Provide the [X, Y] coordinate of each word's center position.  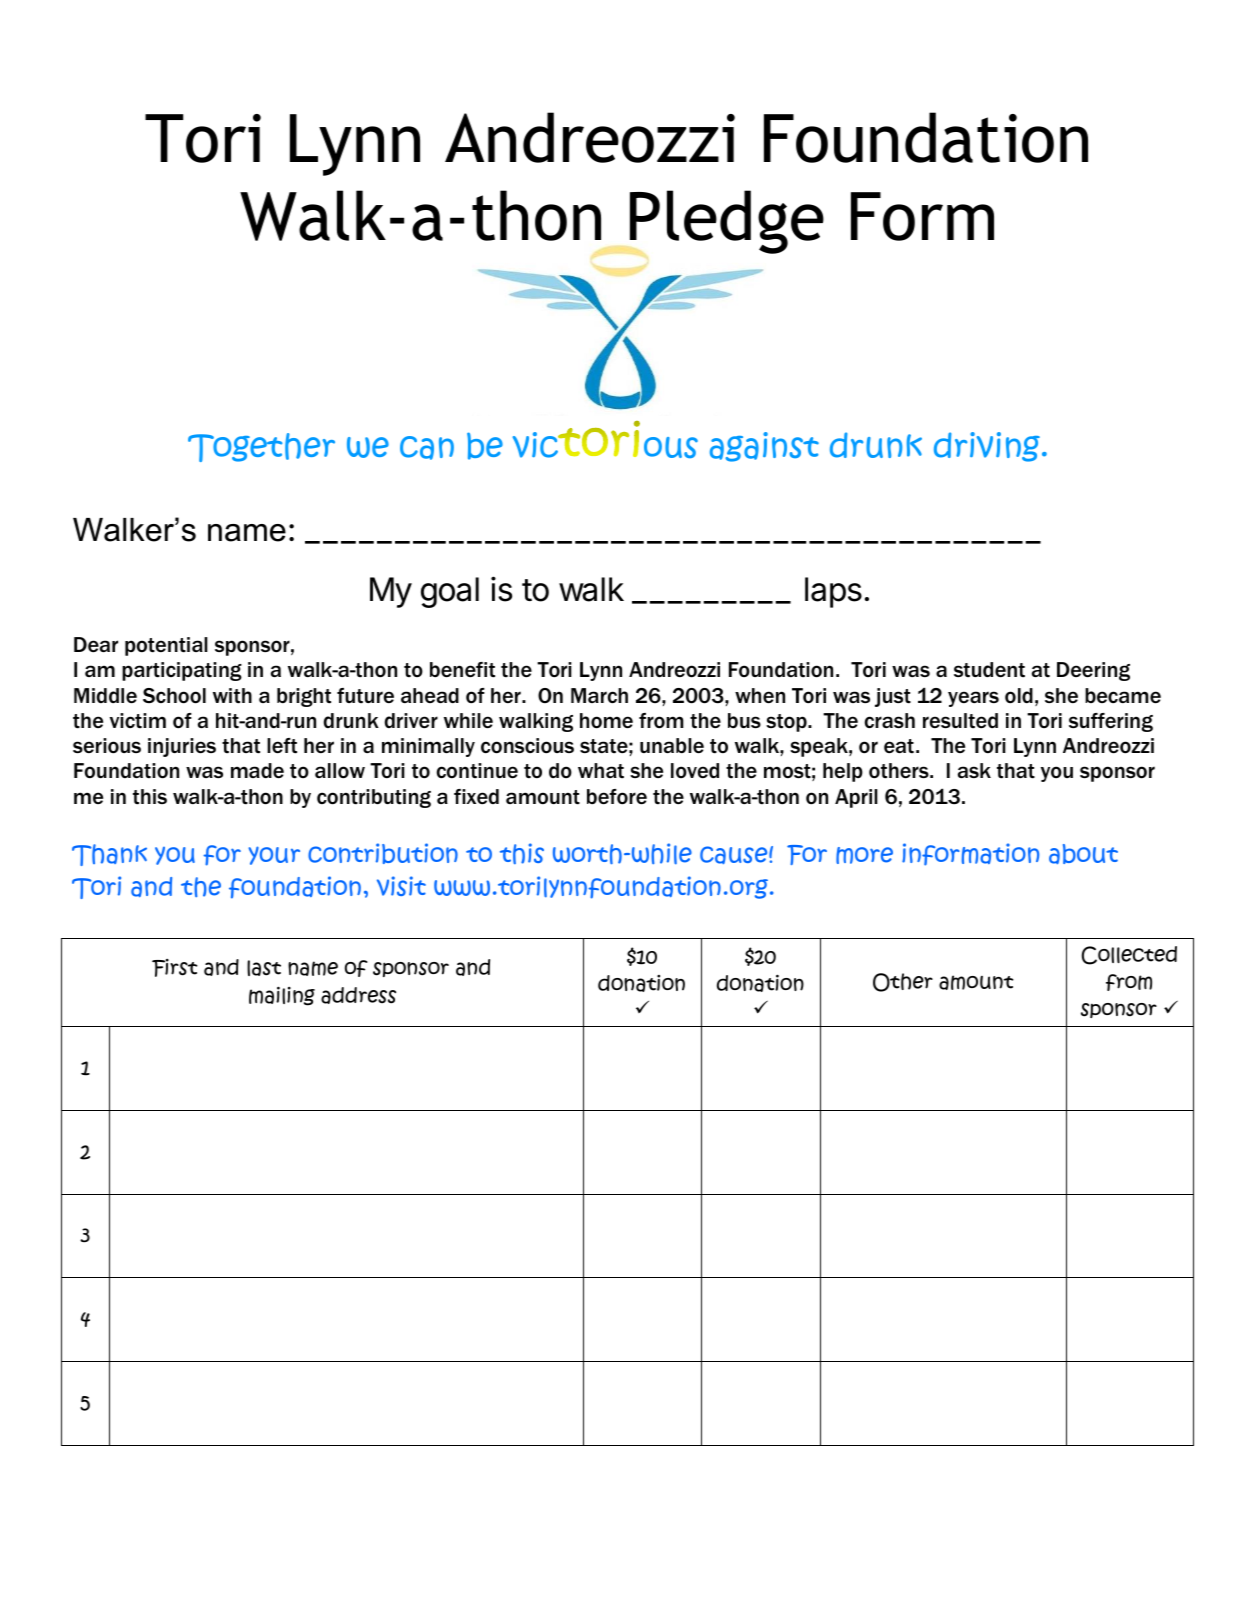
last [264, 968]
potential [166, 646]
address [358, 995]
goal [450, 592]
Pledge [726, 223]
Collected [1129, 955]
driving [987, 447]
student [989, 670]
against [764, 447]
